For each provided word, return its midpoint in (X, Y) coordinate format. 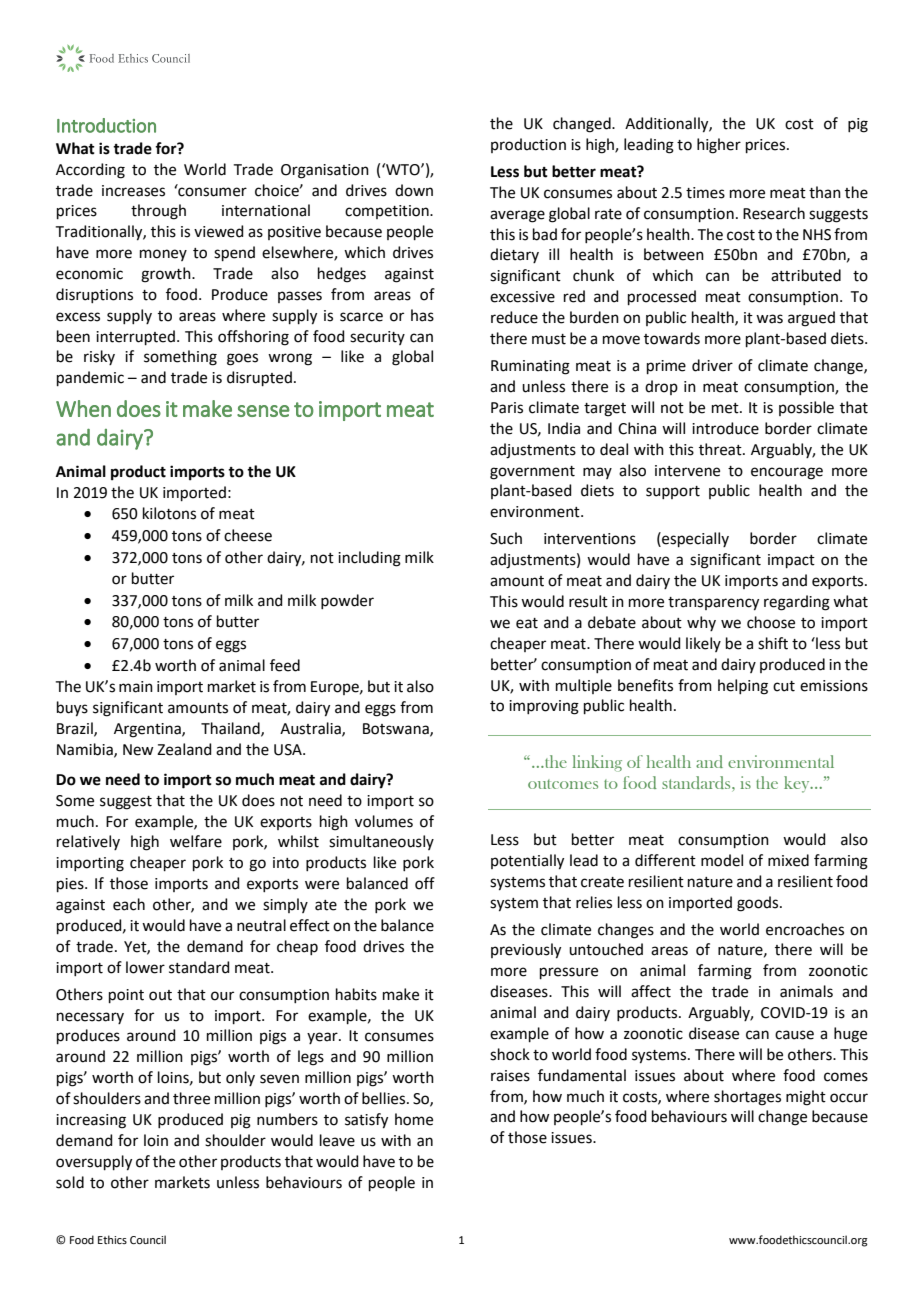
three (191, 1098)
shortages (747, 1098)
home (414, 1119)
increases (133, 191)
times (705, 193)
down (414, 190)
